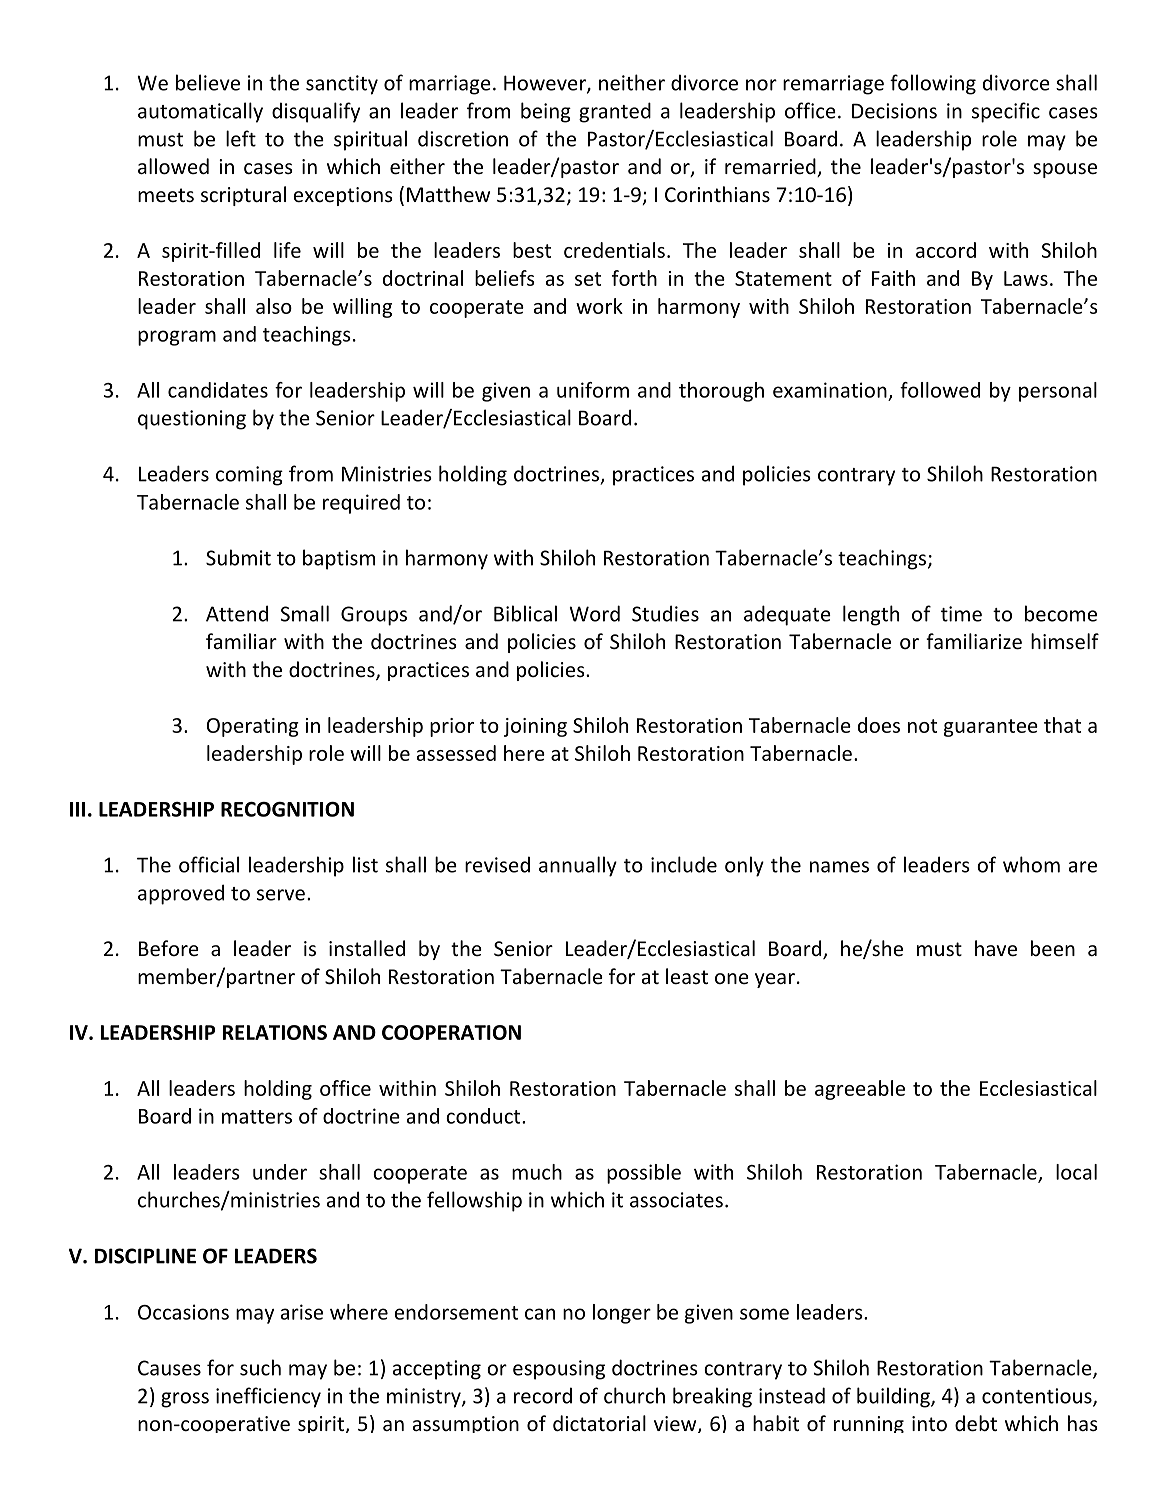  Describe the element at coordinates (367, 948) in the page. I see `installed` at that location.
